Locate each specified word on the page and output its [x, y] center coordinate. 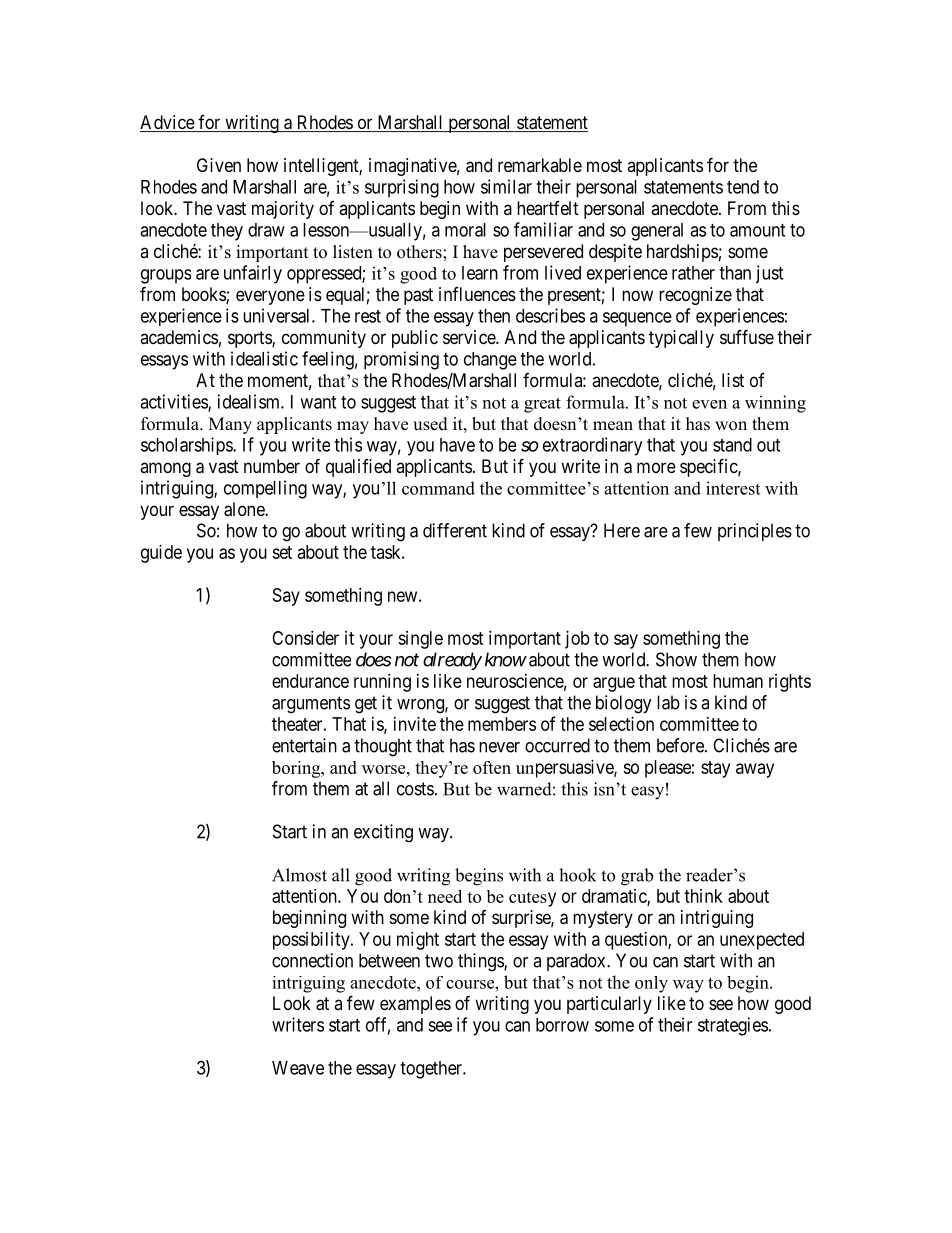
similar [506, 186]
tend [743, 187]
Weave [298, 1068]
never [499, 747]
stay [715, 769]
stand [732, 445]
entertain [304, 745]
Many [230, 425]
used [430, 424]
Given [219, 165]
